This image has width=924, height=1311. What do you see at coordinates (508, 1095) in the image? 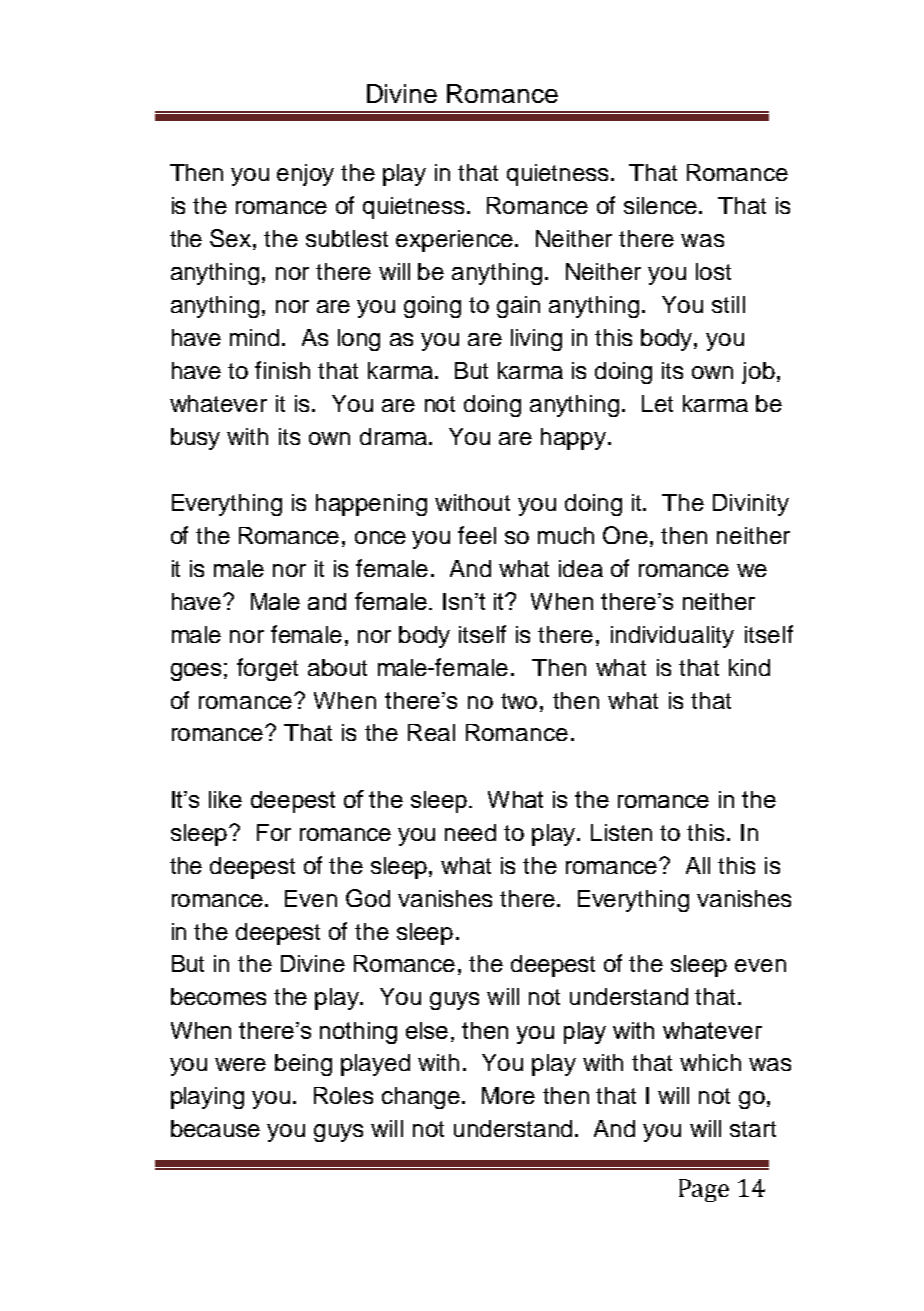
I see `More` at bounding box center [508, 1095].
